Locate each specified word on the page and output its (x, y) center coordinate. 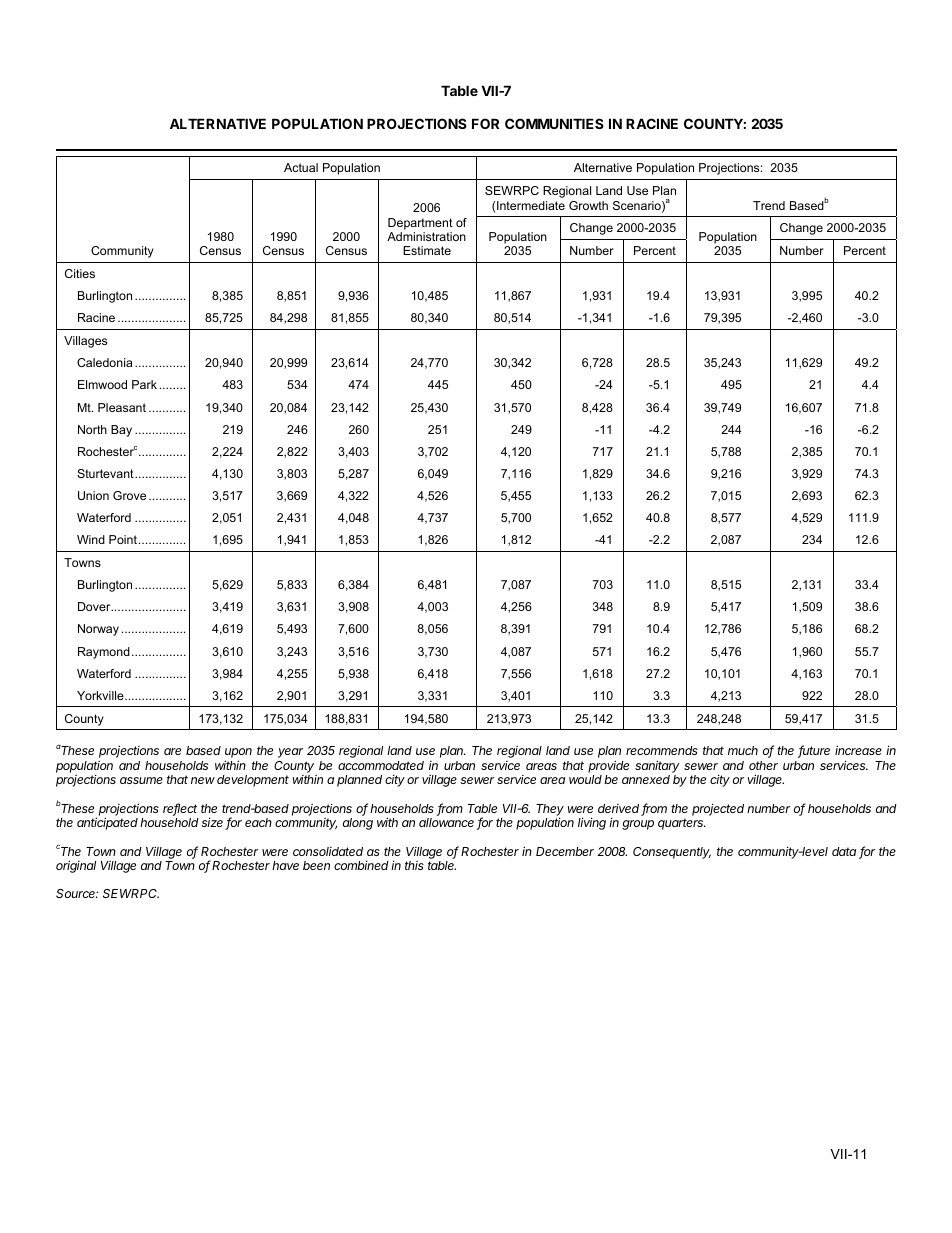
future (814, 751)
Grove (129, 495)
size (213, 823)
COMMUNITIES (554, 123)
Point (123, 539)
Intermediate (531, 205)
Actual (301, 167)
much (743, 750)
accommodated (381, 765)
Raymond (104, 653)
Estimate (427, 250)
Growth (588, 205)
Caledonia (105, 362)
